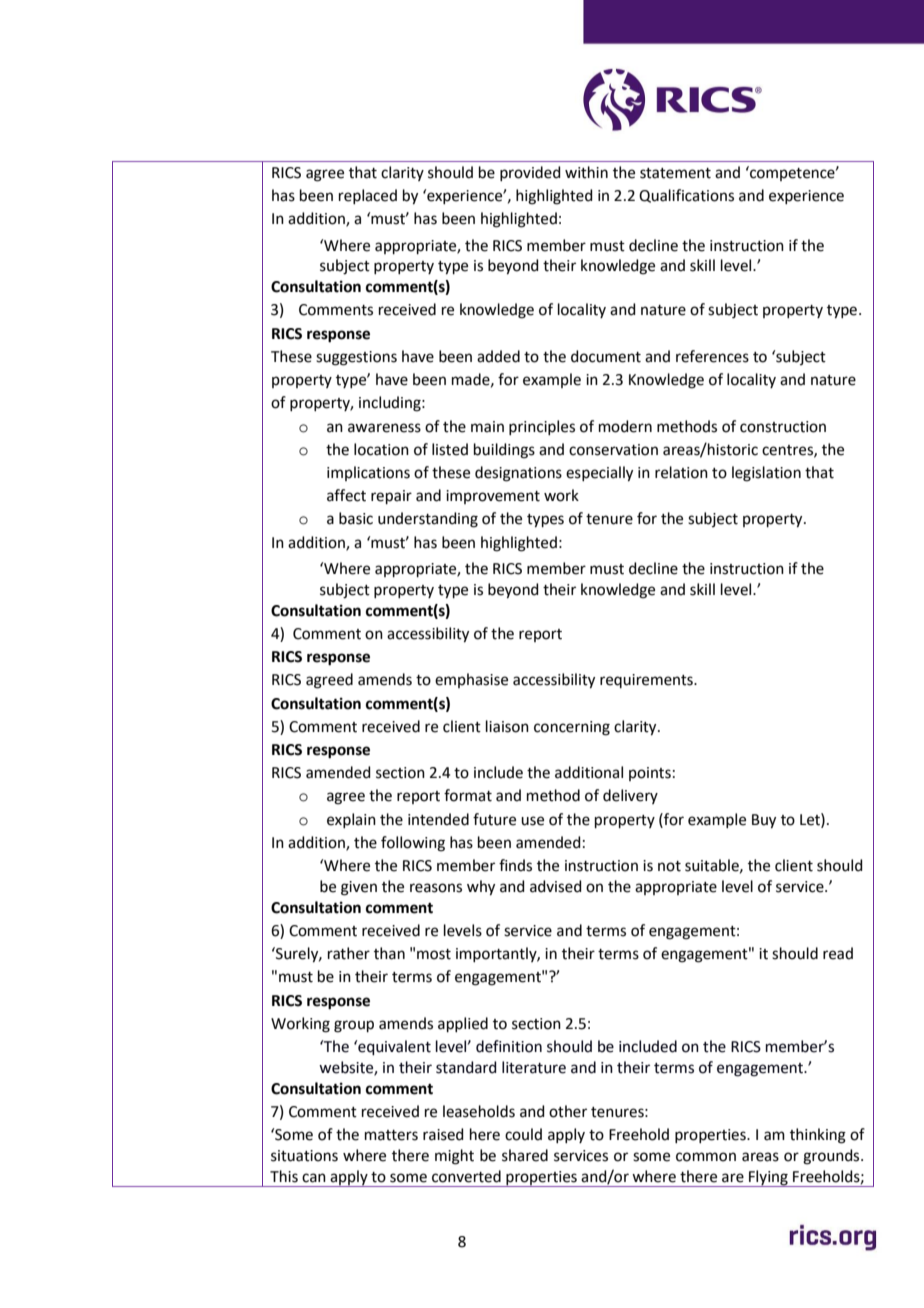 The image size is (924, 1308). Describe the element at coordinates (368, 196) in the image. I see `replaced` at that location.
